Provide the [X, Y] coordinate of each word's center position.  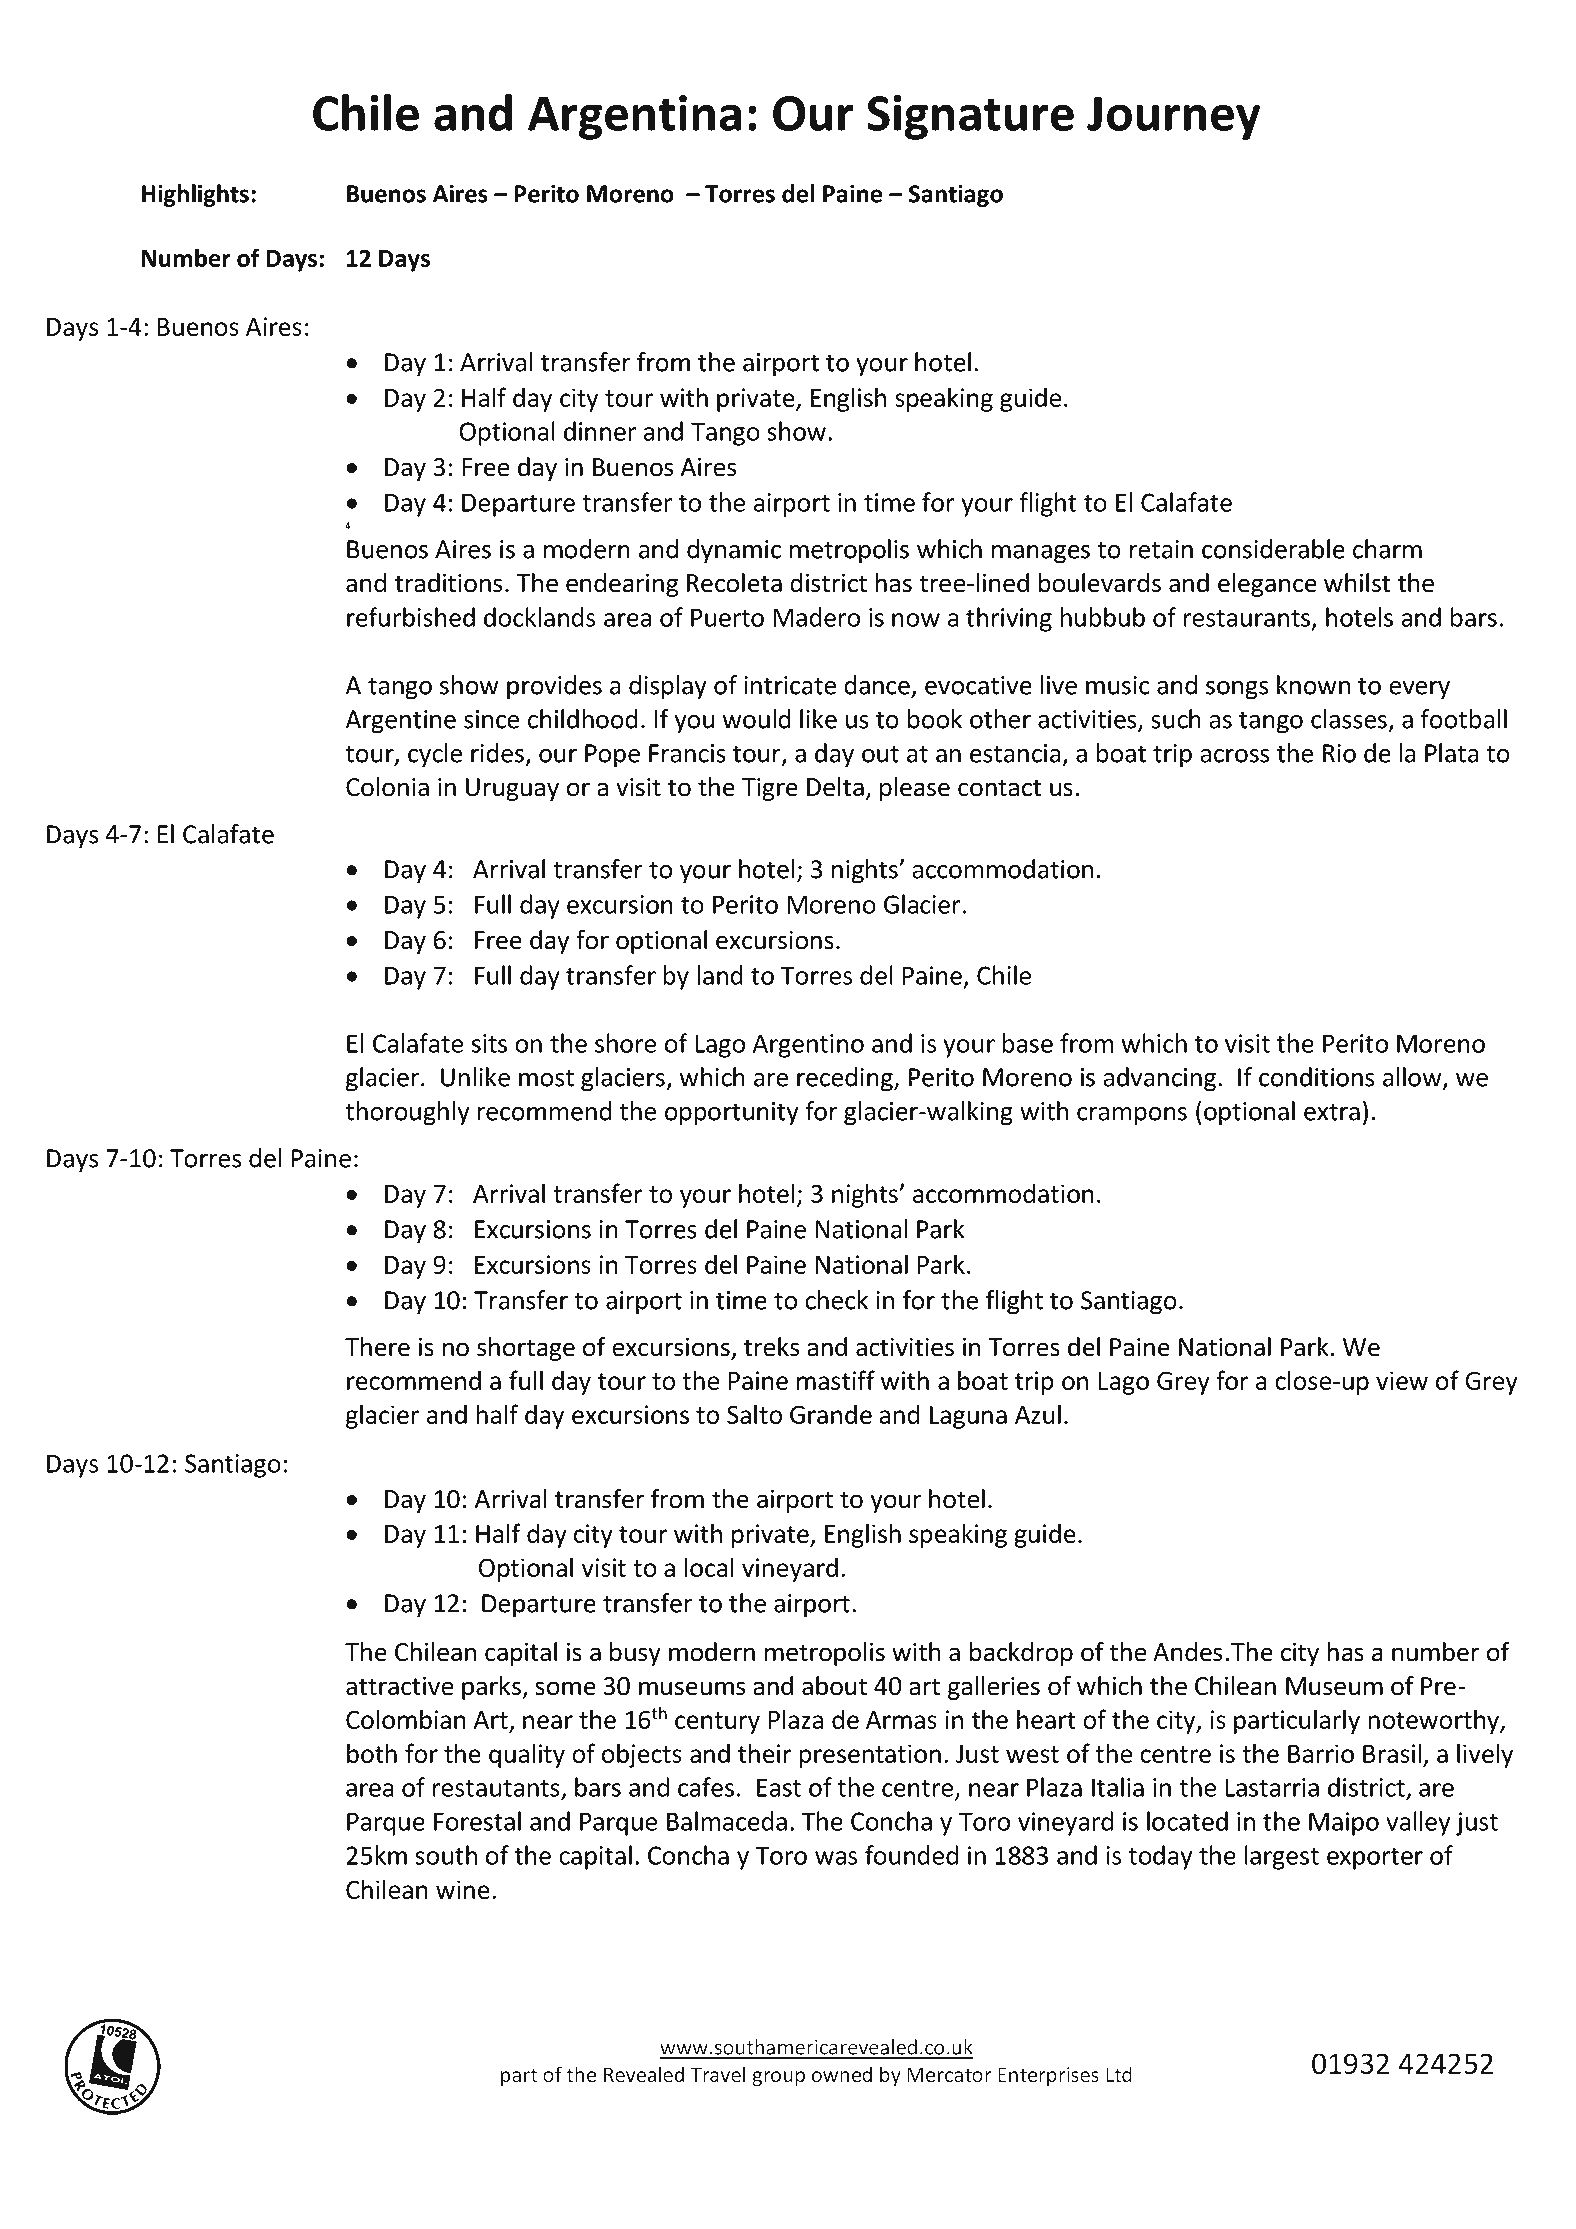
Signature [970, 117]
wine [463, 1889]
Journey [1174, 118]
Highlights [195, 195]
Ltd [1119, 2074]
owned [841, 2074]
